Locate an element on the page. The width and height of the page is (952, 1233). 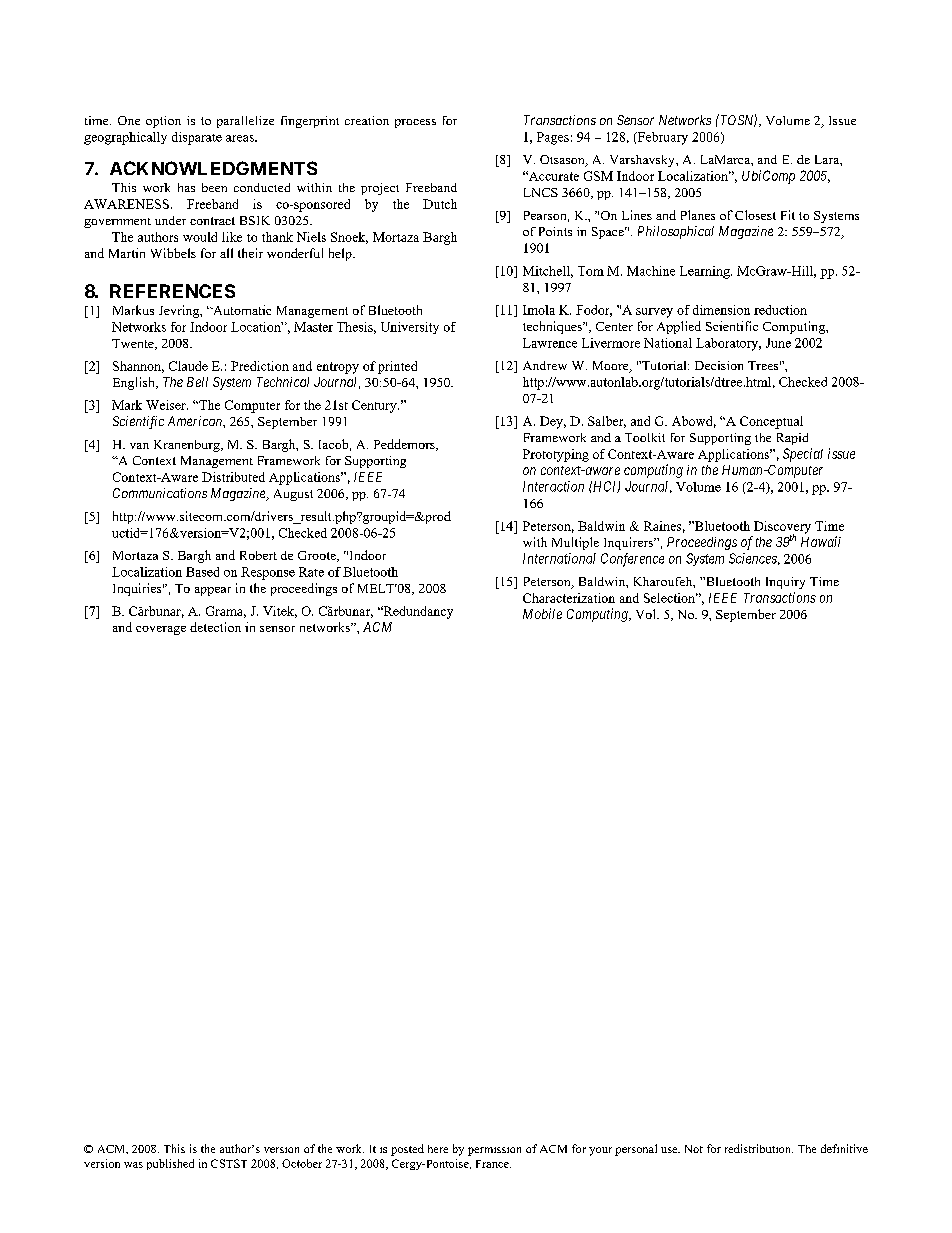
Closest is located at coordinates (755, 215).
